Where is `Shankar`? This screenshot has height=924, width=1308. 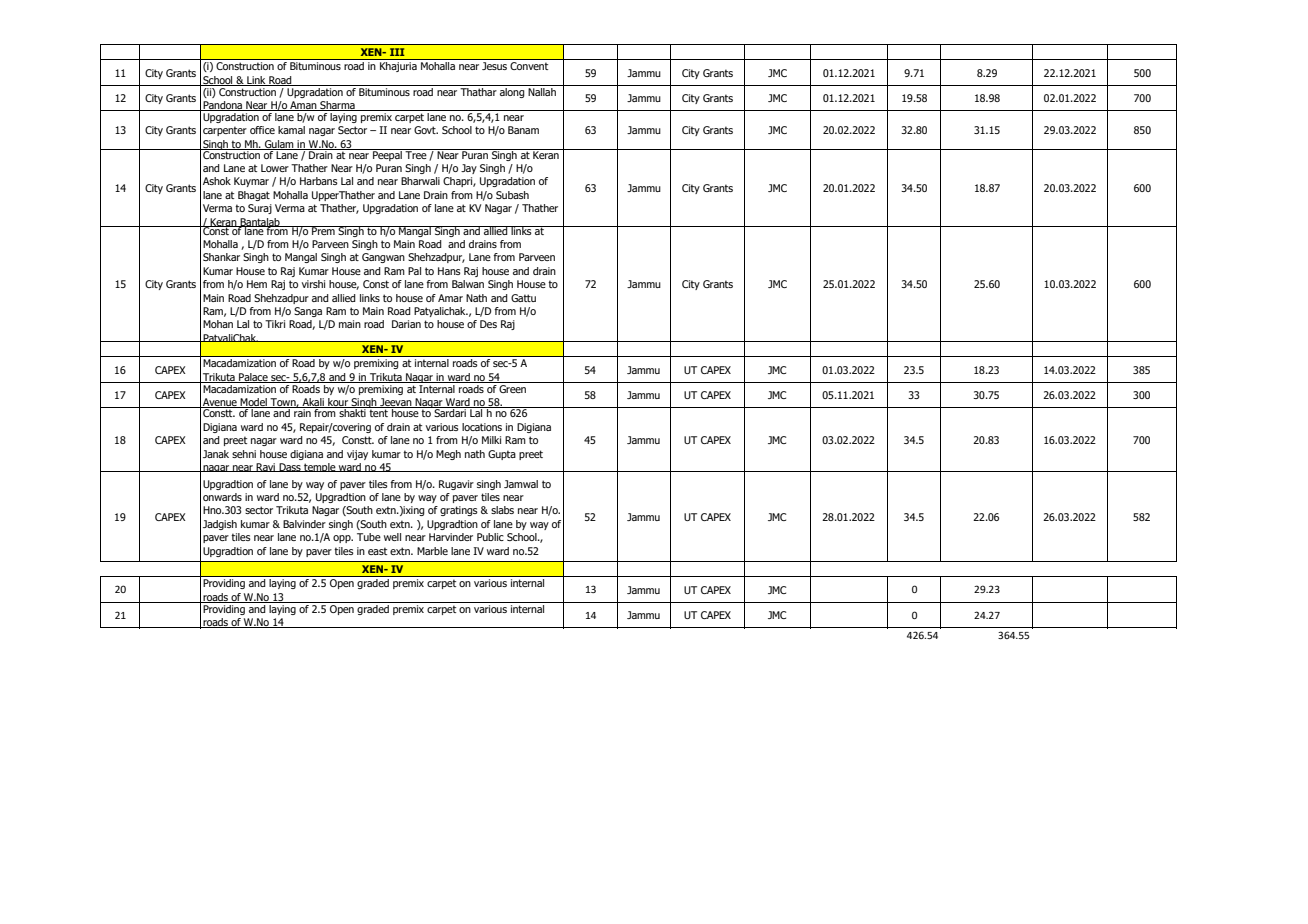
Shankar is located at coordinates (221, 257).
